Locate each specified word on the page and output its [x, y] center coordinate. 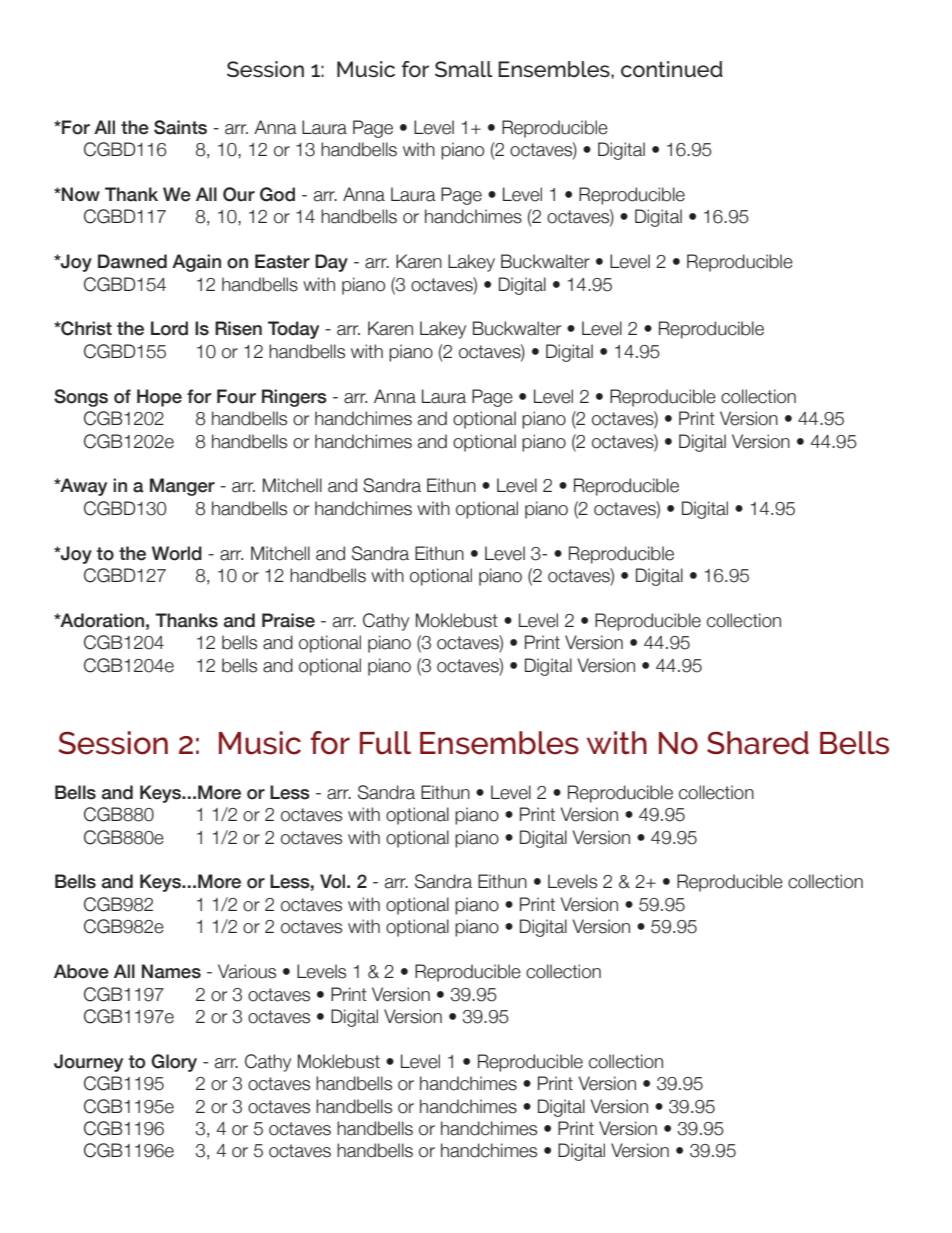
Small [464, 69]
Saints [180, 127]
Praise [288, 620]
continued [672, 69]
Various [247, 971]
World [177, 553]
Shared [758, 743]
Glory [174, 1063]
